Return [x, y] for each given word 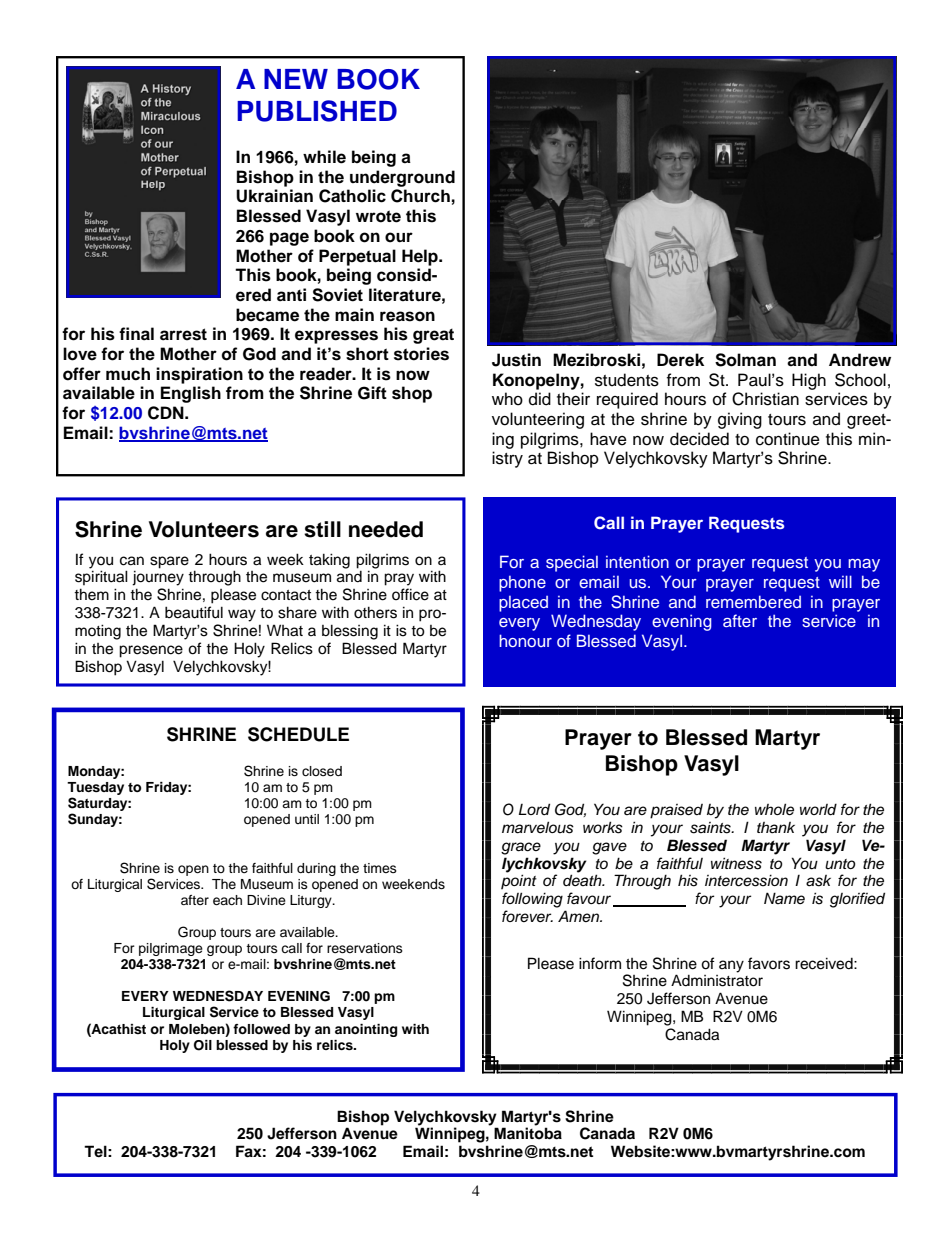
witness [736, 863]
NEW [296, 79]
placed [523, 604]
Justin [516, 360]
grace [521, 848]
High [809, 381]
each [227, 900]
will [840, 581]
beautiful [194, 612]
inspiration [199, 375]
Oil [203, 1045]
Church [420, 196]
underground [402, 178]
